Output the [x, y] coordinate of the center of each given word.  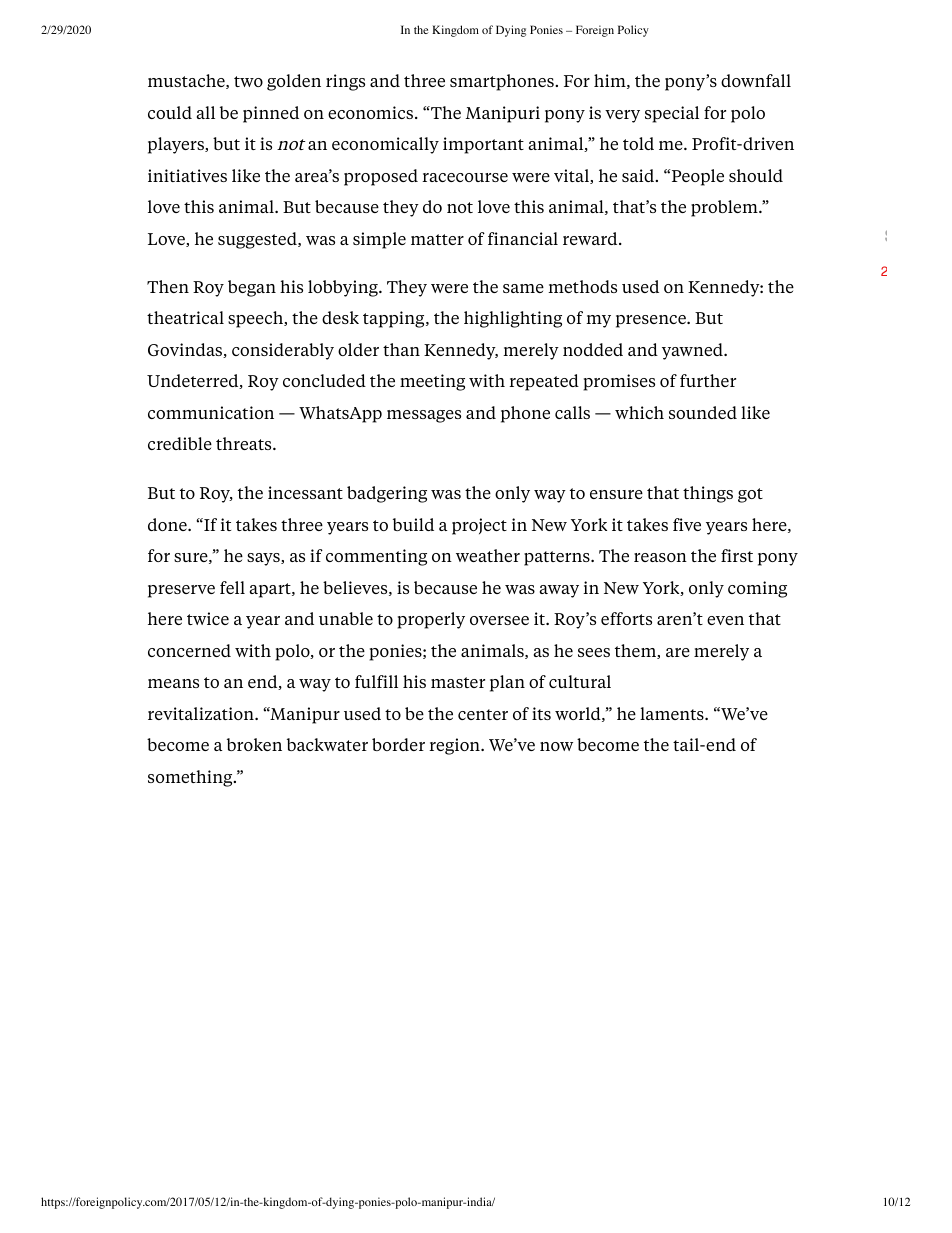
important [483, 145]
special [672, 114]
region [455, 746]
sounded [703, 412]
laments [673, 713]
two [248, 81]
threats [245, 443]
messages [424, 416]
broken [254, 744]
